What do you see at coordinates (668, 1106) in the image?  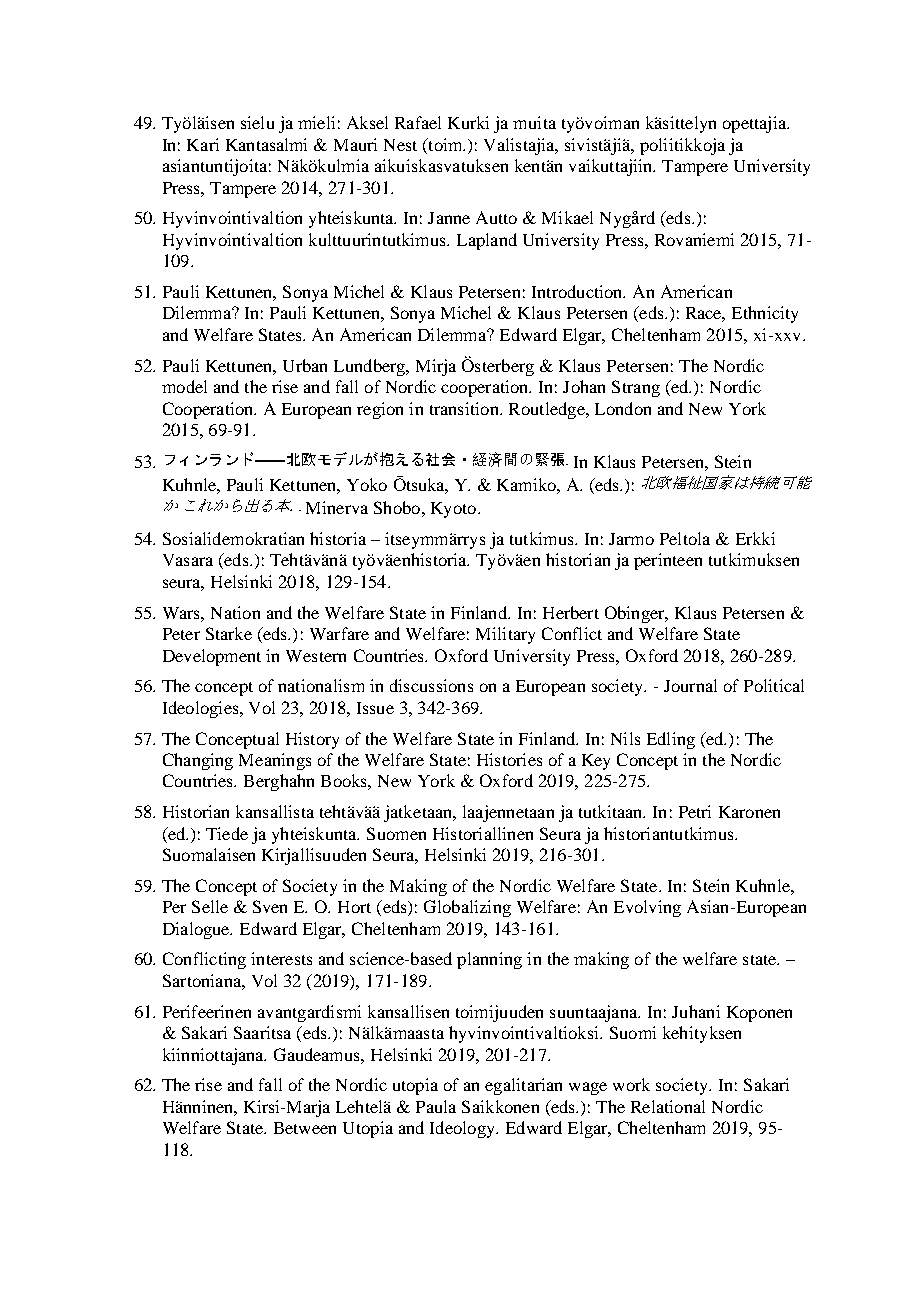 I see `Relational` at bounding box center [668, 1106].
